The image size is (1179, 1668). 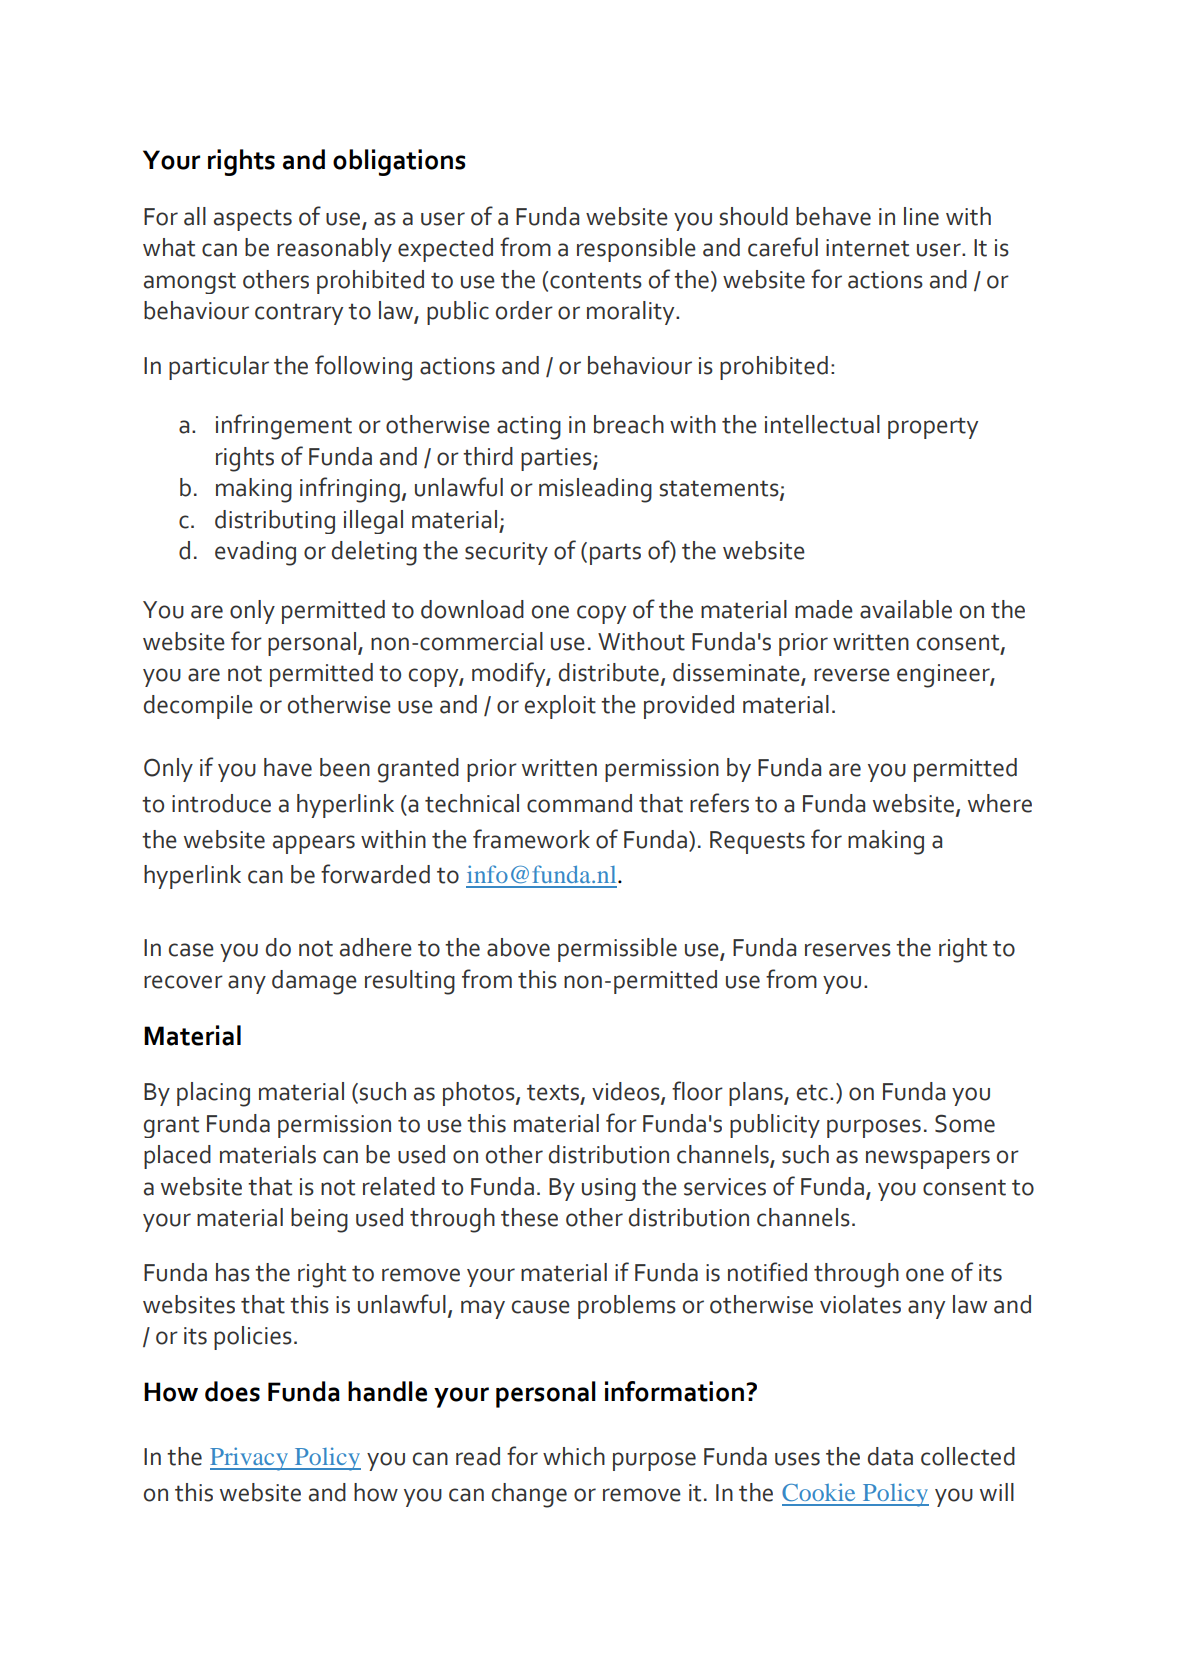 What do you see at coordinates (250, 1459) in the page?
I see `Privacy` at bounding box center [250, 1459].
